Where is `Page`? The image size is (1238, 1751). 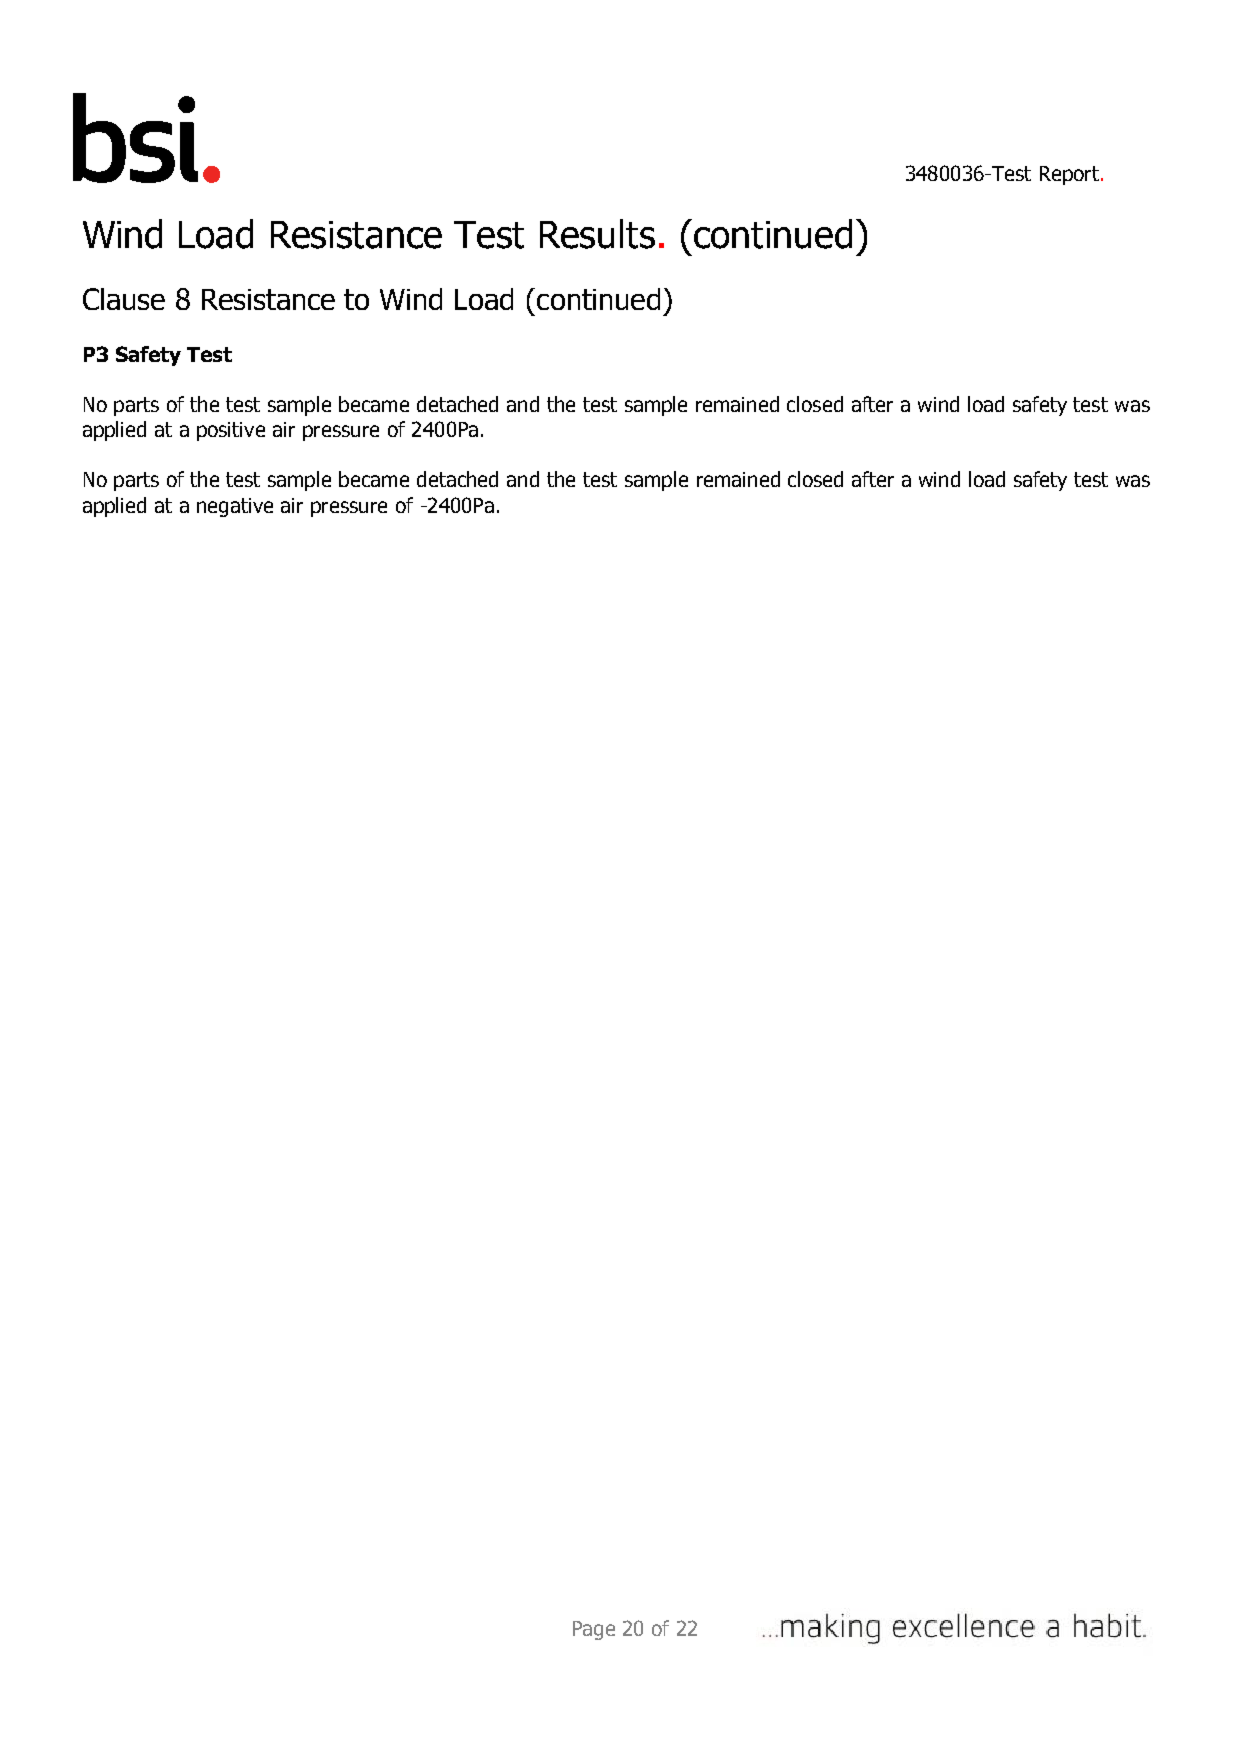 Page is located at coordinates (594, 1630).
